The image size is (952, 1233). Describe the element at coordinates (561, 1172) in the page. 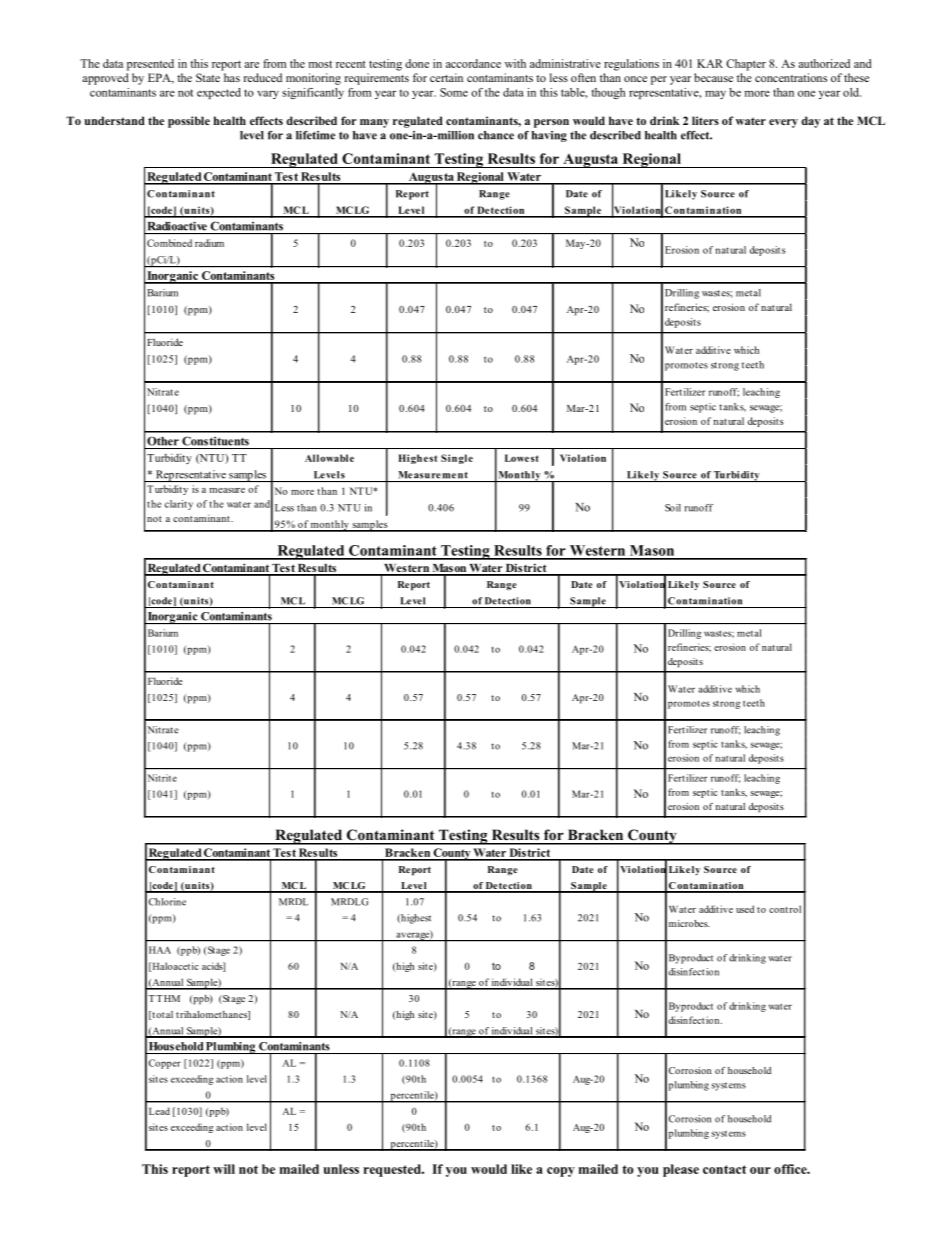

I see `copy` at that location.
